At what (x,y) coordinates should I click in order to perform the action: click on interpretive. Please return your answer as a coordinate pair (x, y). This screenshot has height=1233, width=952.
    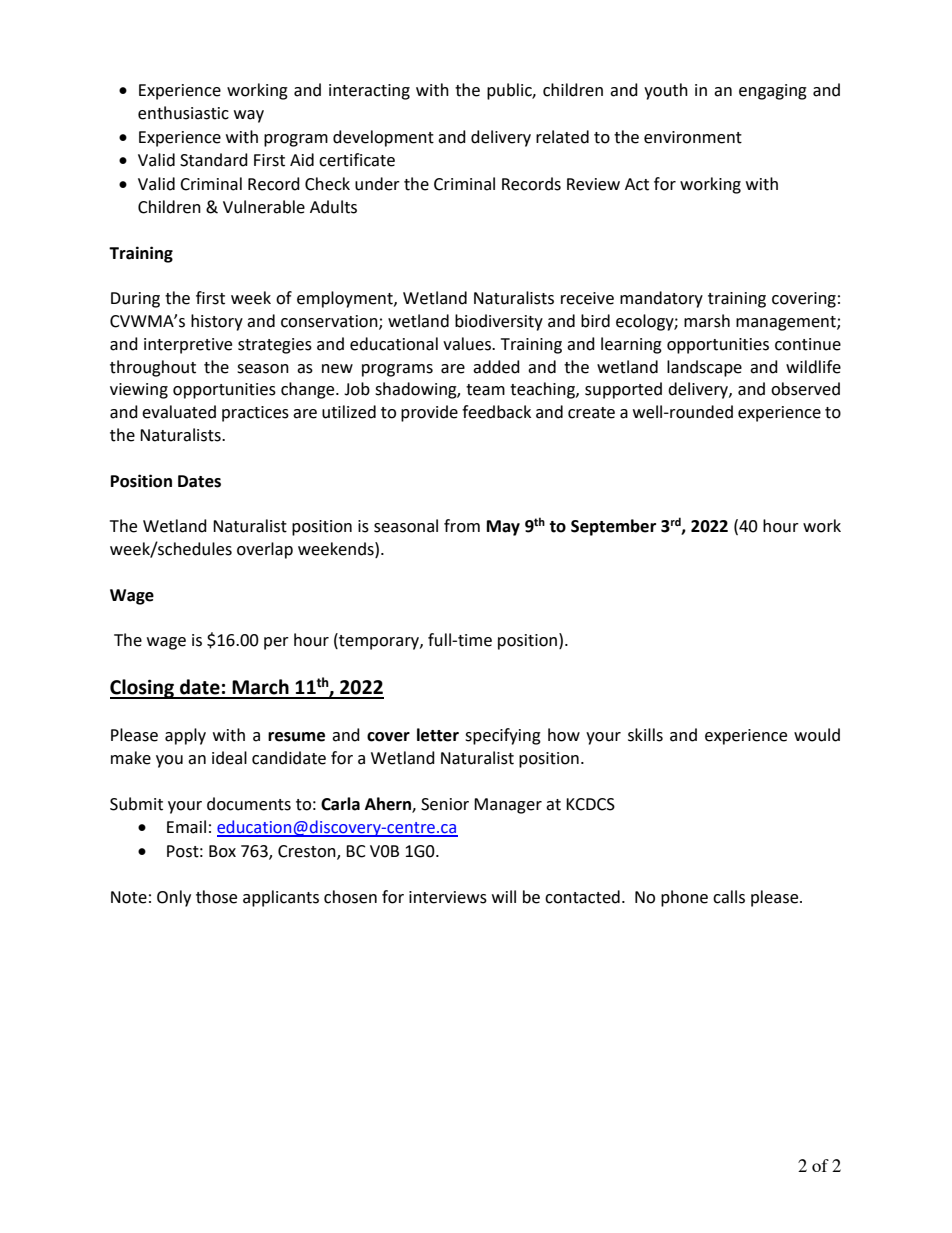
    Looking at the image, I should click on (188, 346).
